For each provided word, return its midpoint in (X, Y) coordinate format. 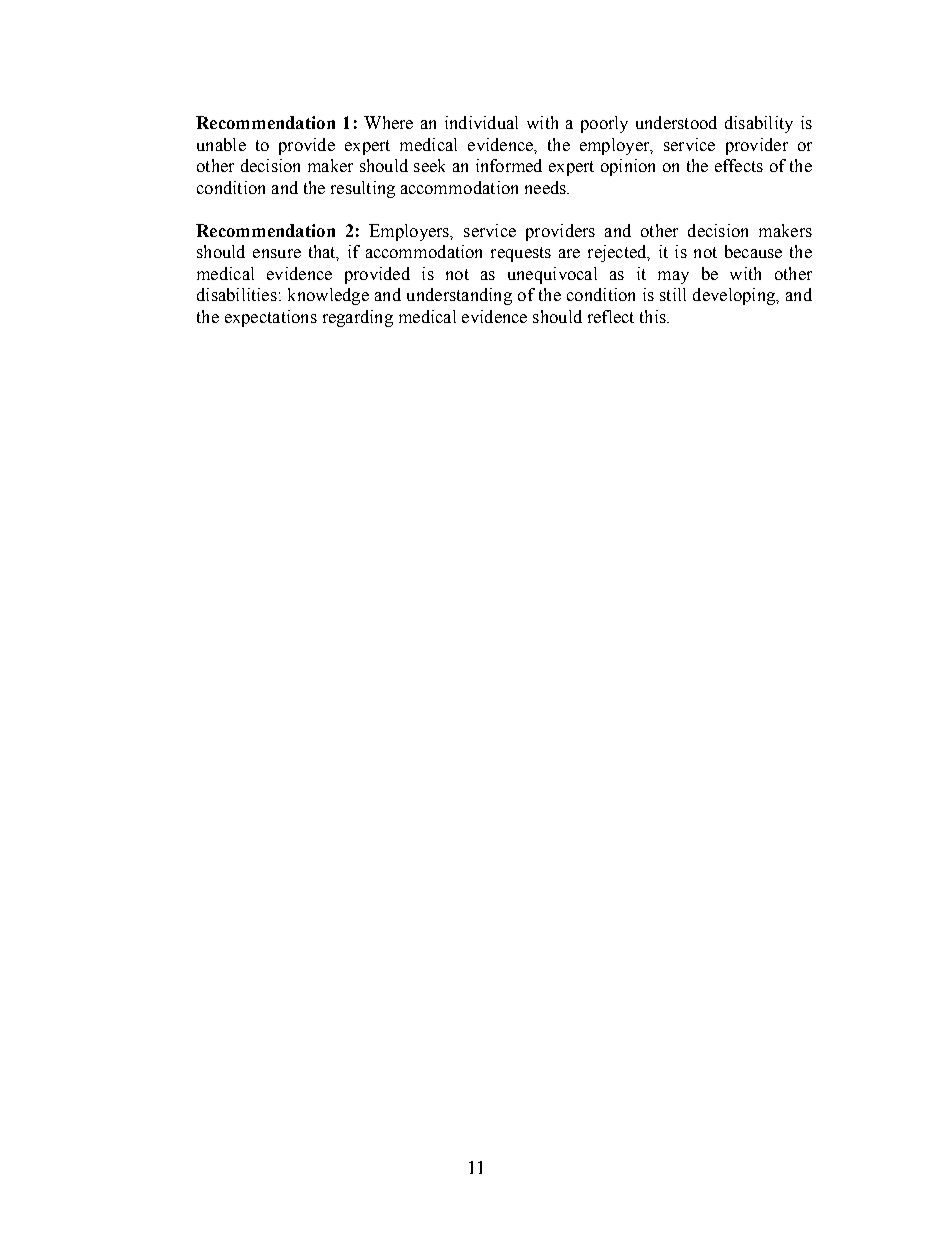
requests (521, 254)
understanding (459, 296)
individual (481, 122)
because (753, 251)
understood (676, 122)
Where (388, 122)
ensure (277, 253)
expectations (271, 318)
